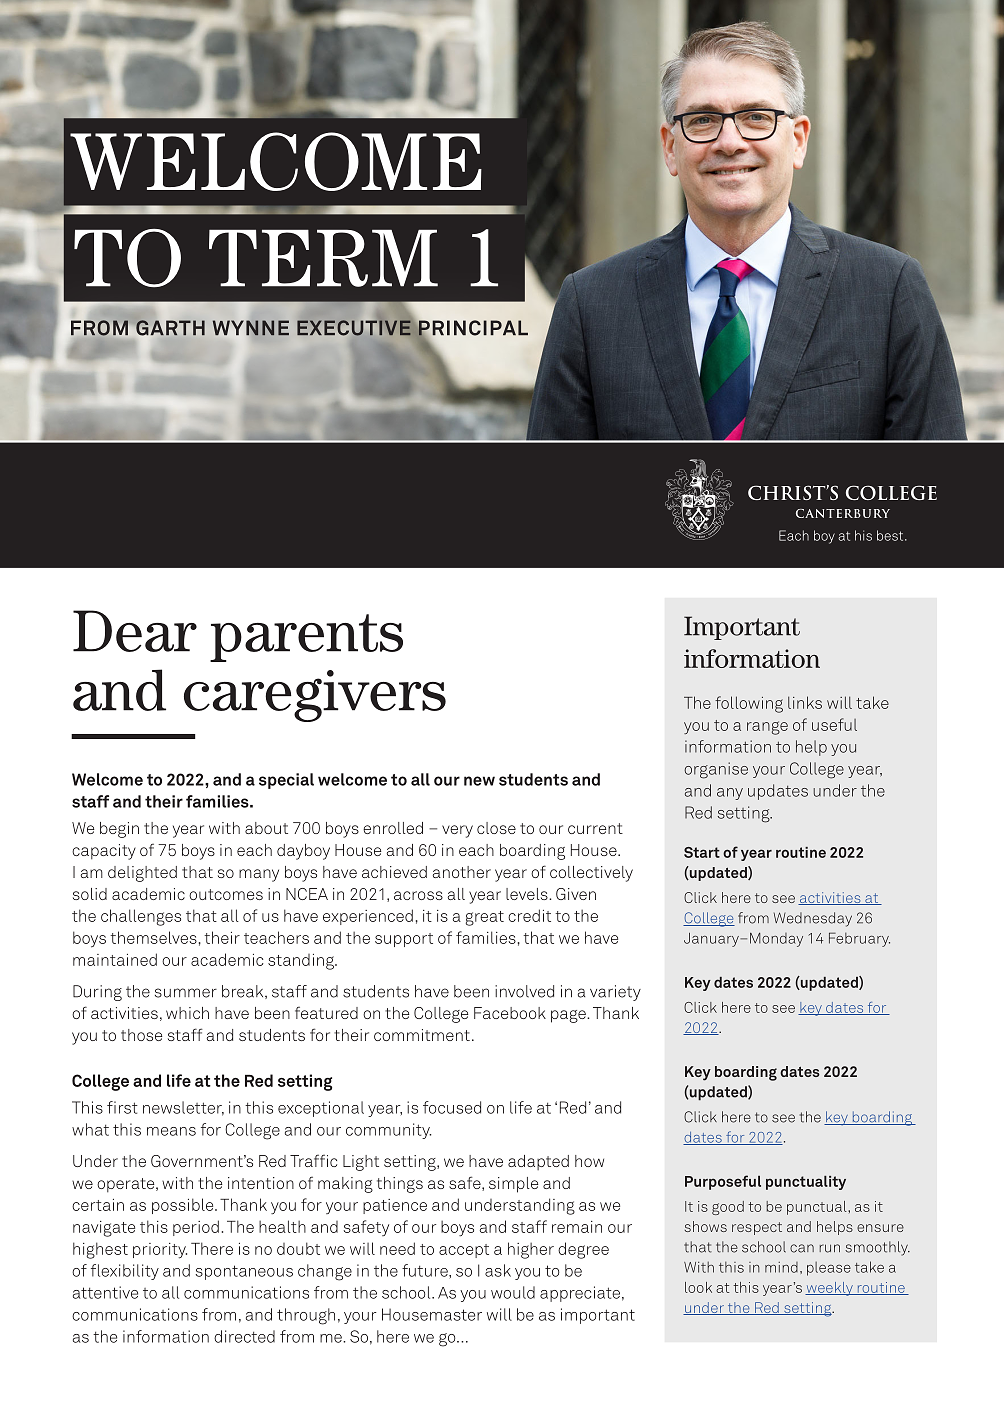  Describe the element at coordinates (496, 828) in the screenshot. I see `close` at that location.
